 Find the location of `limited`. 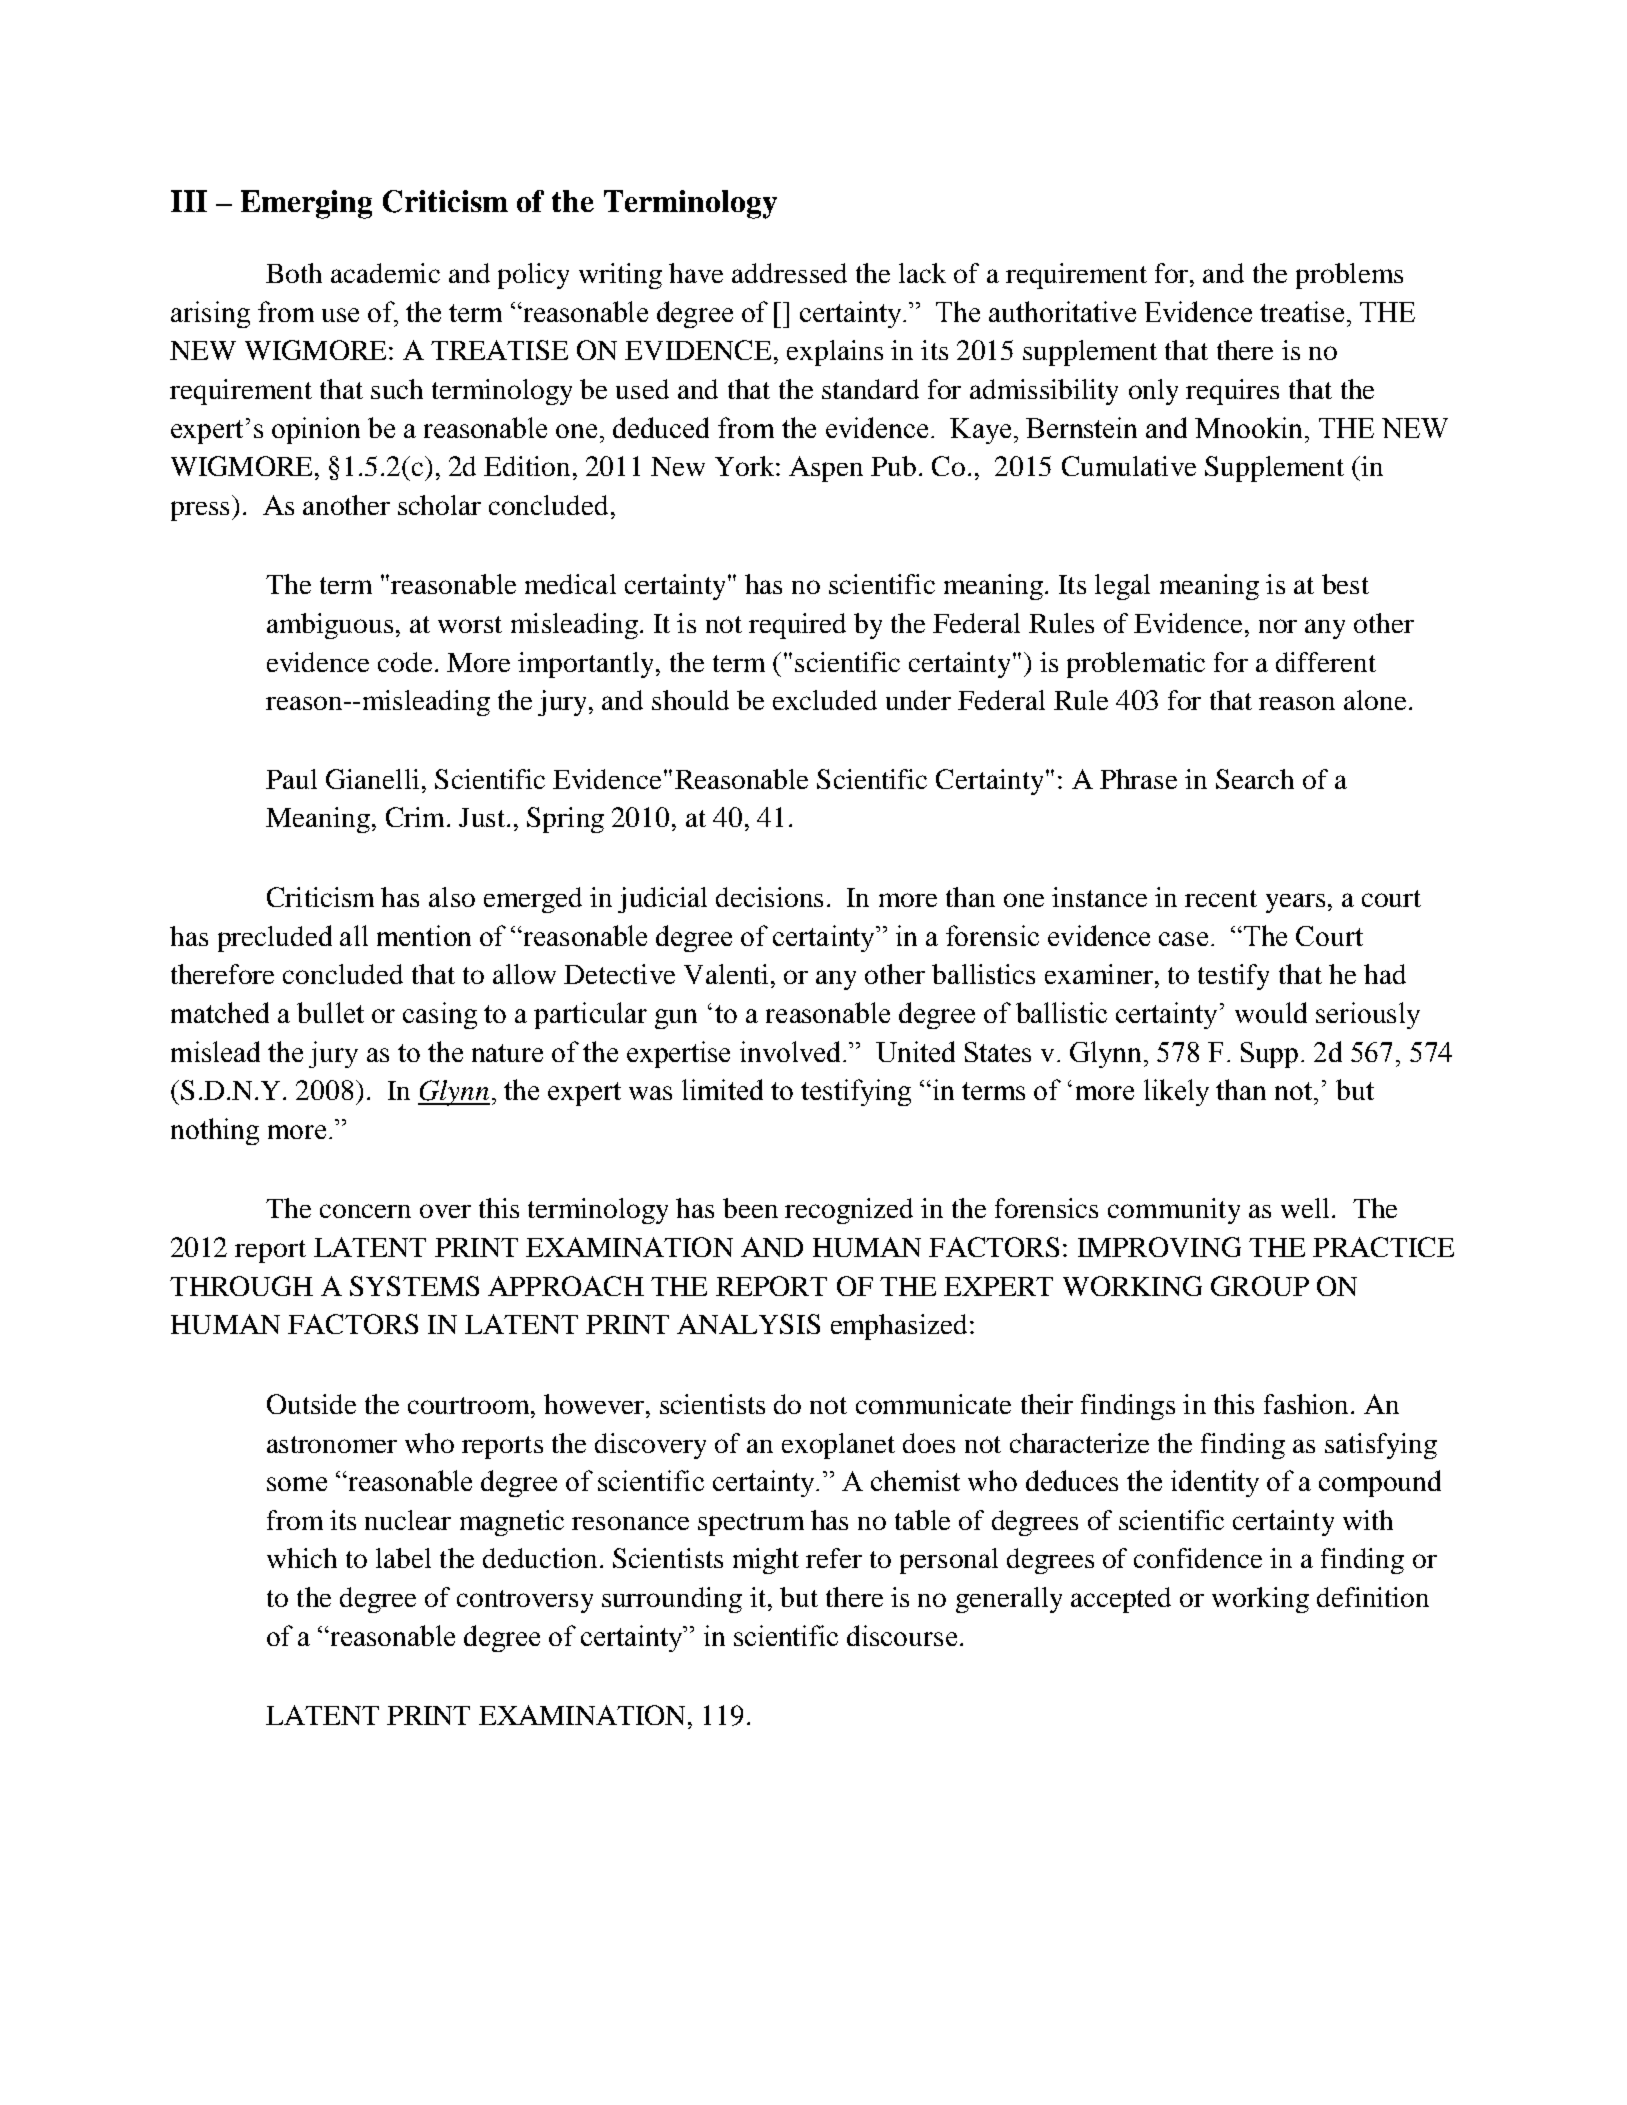

limited is located at coordinates (722, 1089).
